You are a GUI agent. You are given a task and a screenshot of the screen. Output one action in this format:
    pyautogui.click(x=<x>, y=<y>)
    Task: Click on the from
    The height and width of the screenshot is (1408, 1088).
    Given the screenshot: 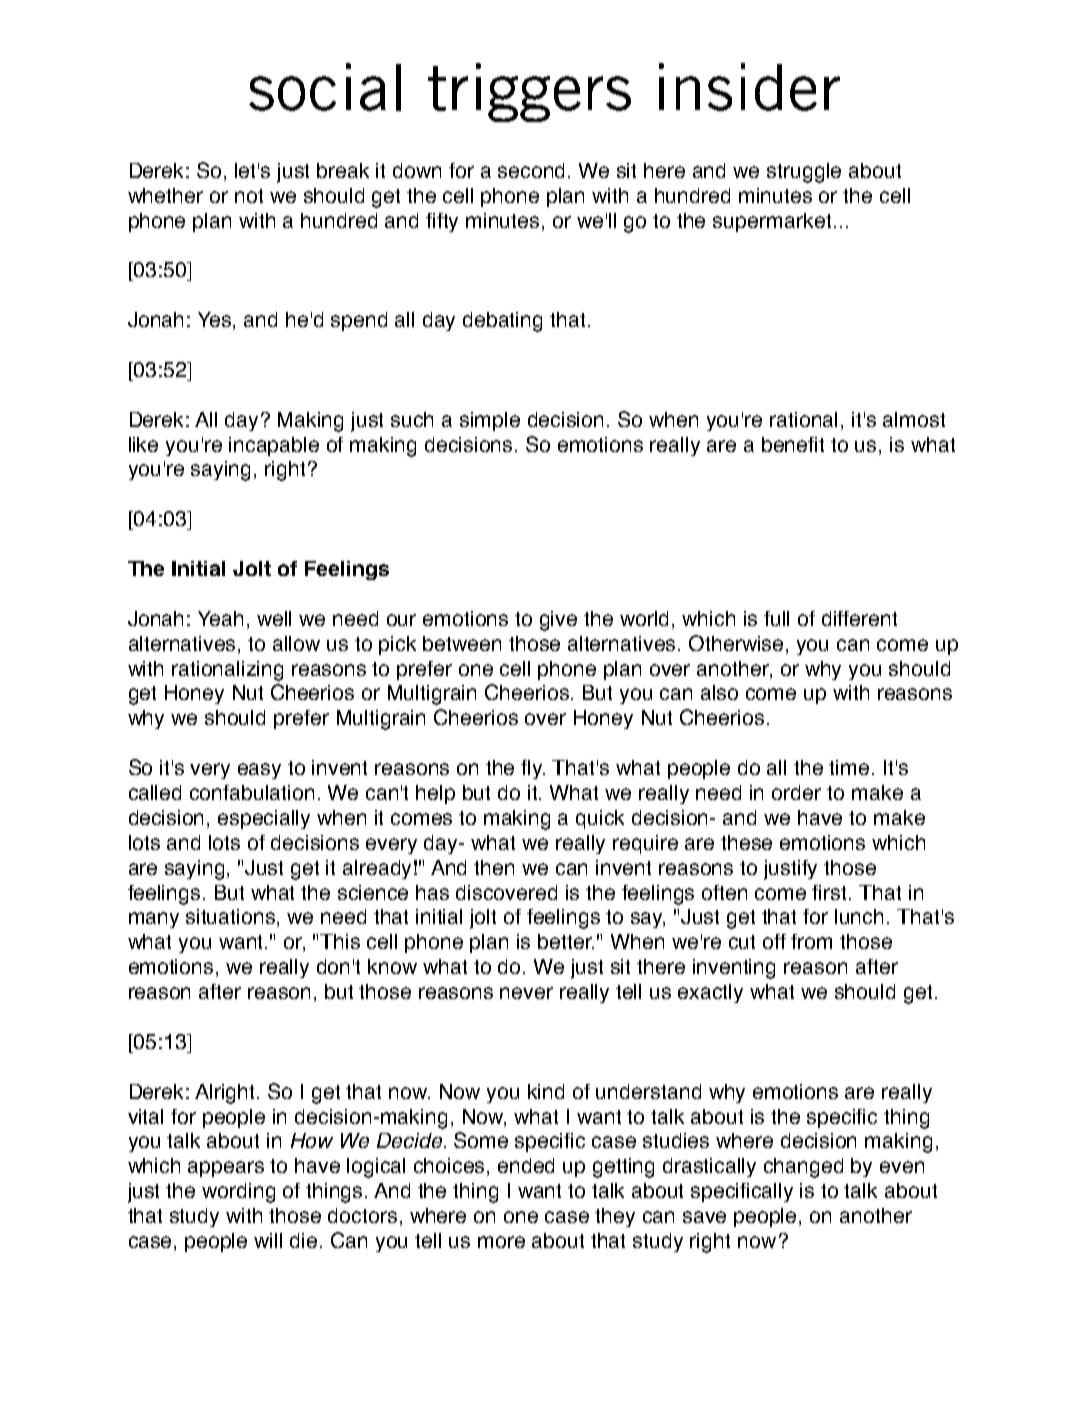 What is the action you would take?
    pyautogui.click(x=811, y=941)
